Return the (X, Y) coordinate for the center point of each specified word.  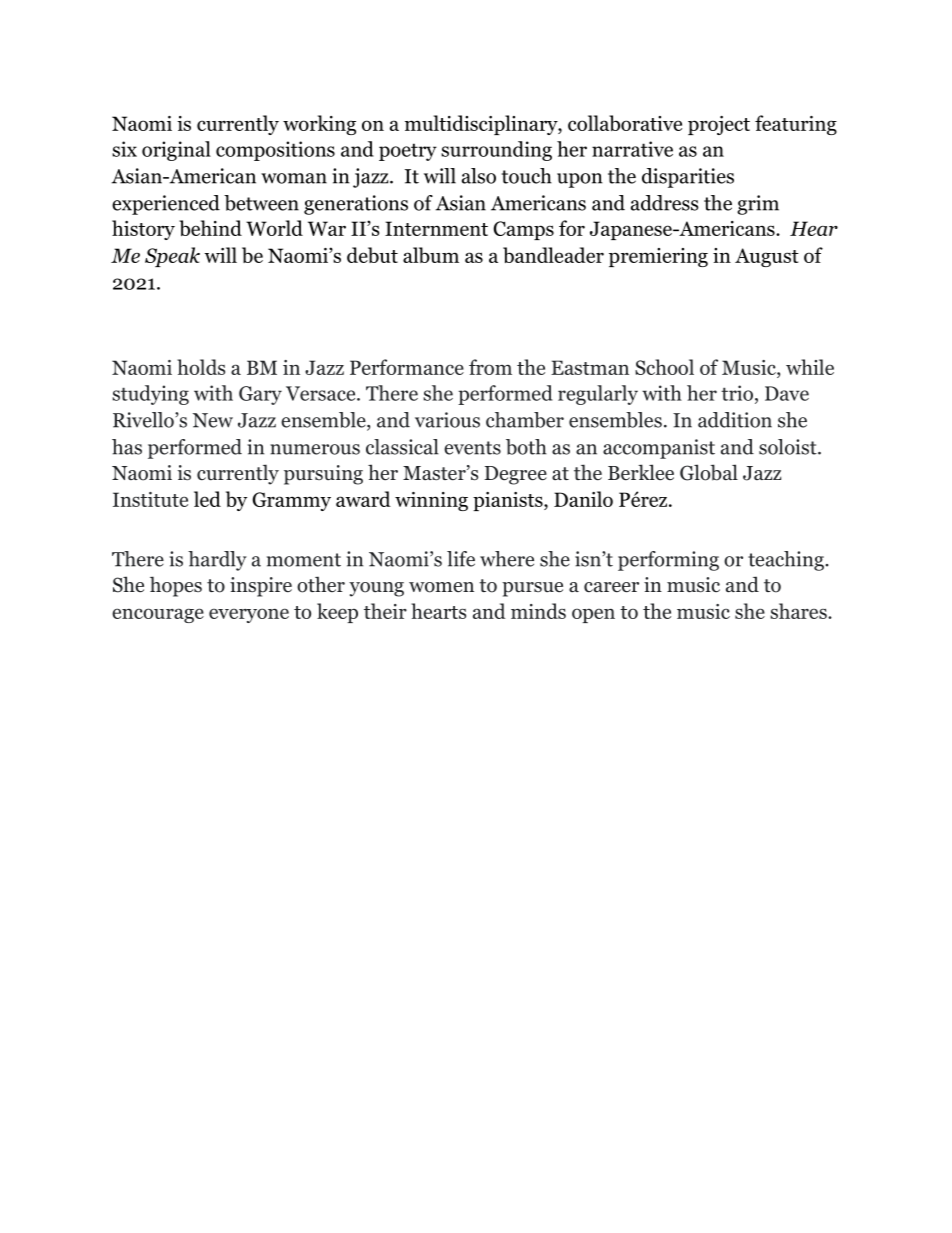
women (441, 587)
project (719, 125)
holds (201, 367)
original (176, 151)
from (490, 367)
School (664, 367)
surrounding (496, 151)
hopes (176, 586)
